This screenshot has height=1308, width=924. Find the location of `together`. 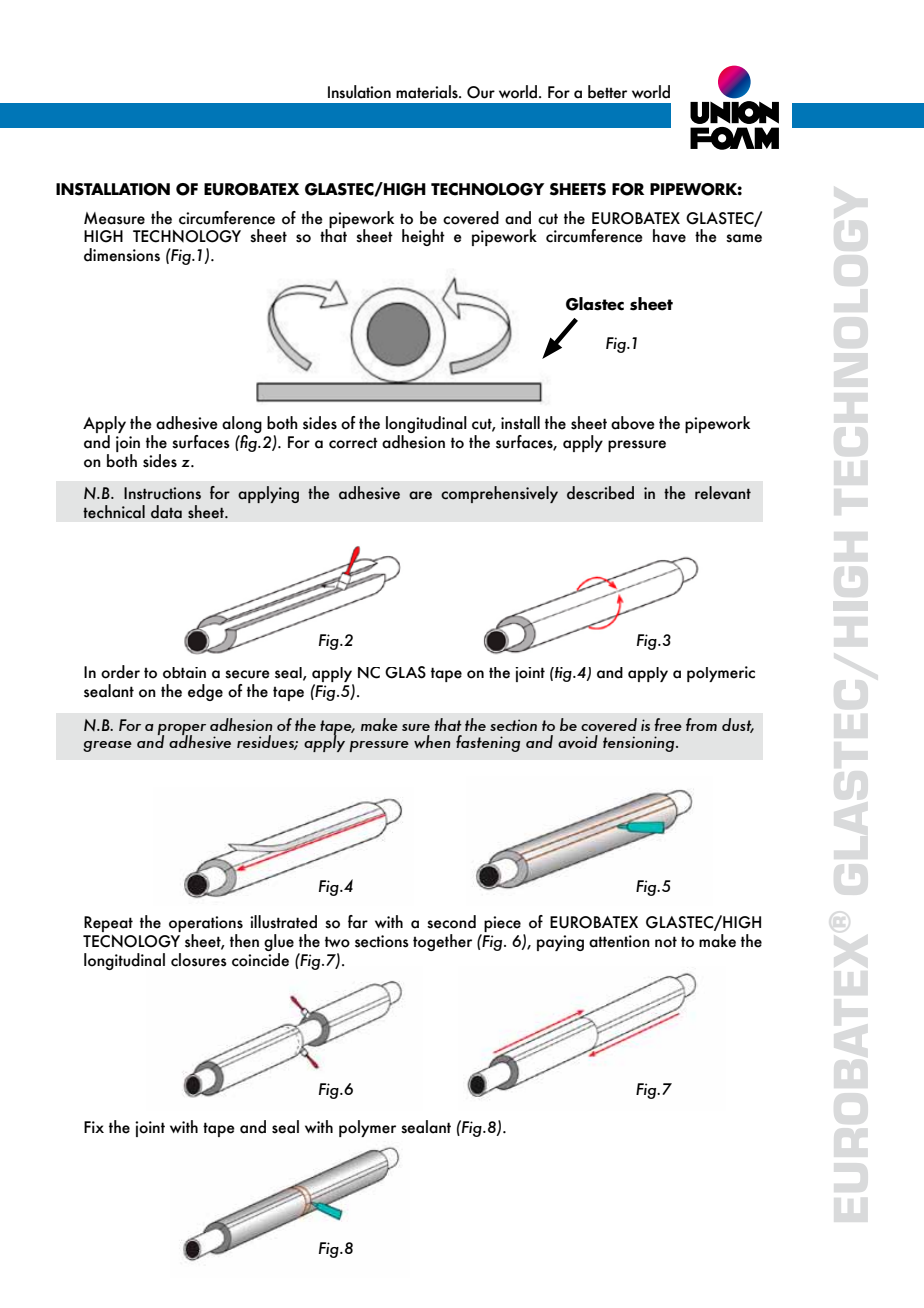

together is located at coordinates (442, 942).
